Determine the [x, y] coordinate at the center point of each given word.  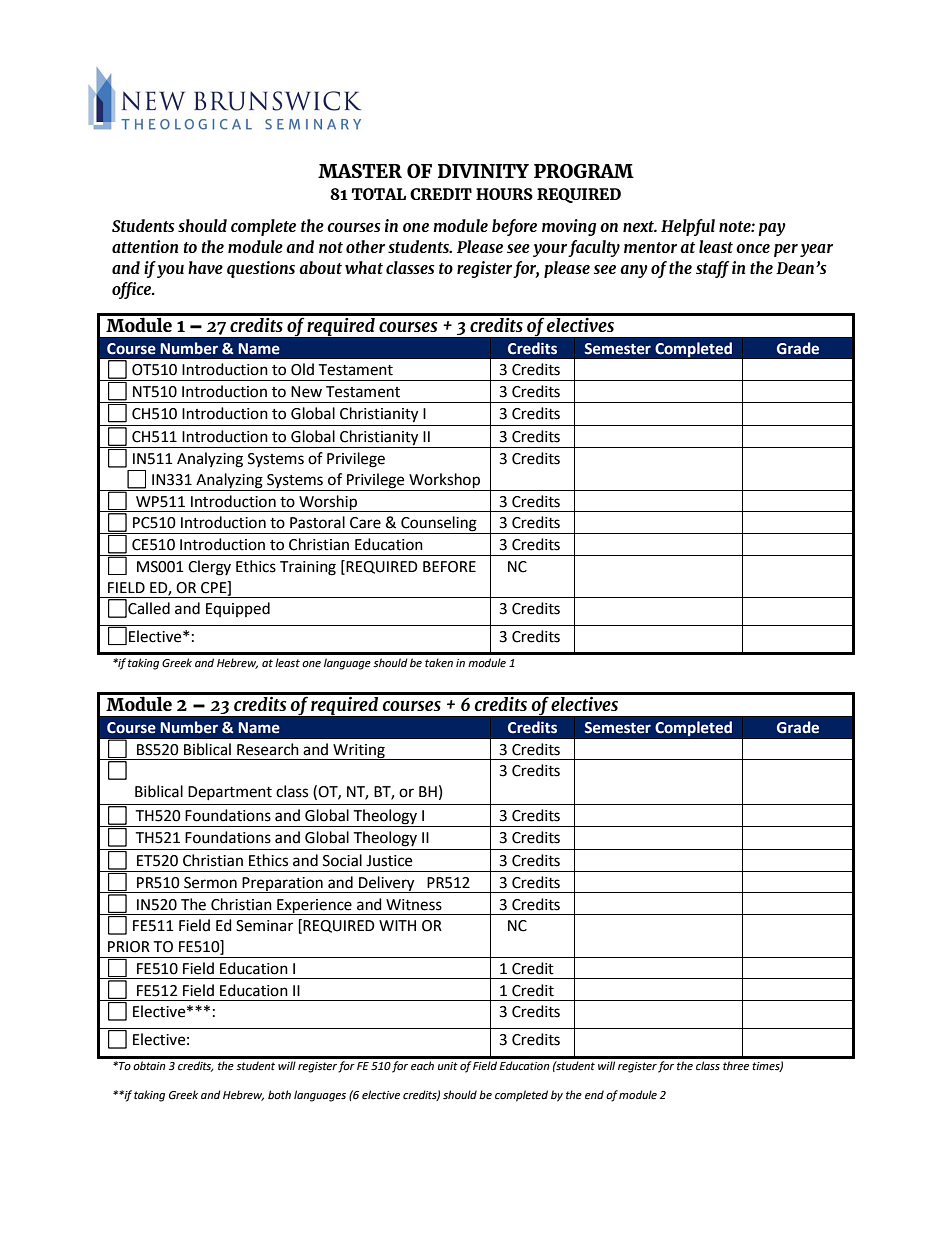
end [594, 1095]
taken [439, 663]
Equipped [238, 609]
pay [772, 229]
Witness [414, 905]
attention [145, 246]
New [306, 392]
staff [712, 269]
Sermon [210, 883]
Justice [389, 861]
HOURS [504, 194]
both [279, 1094]
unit [448, 1066]
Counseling [439, 525]
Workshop [444, 482]
